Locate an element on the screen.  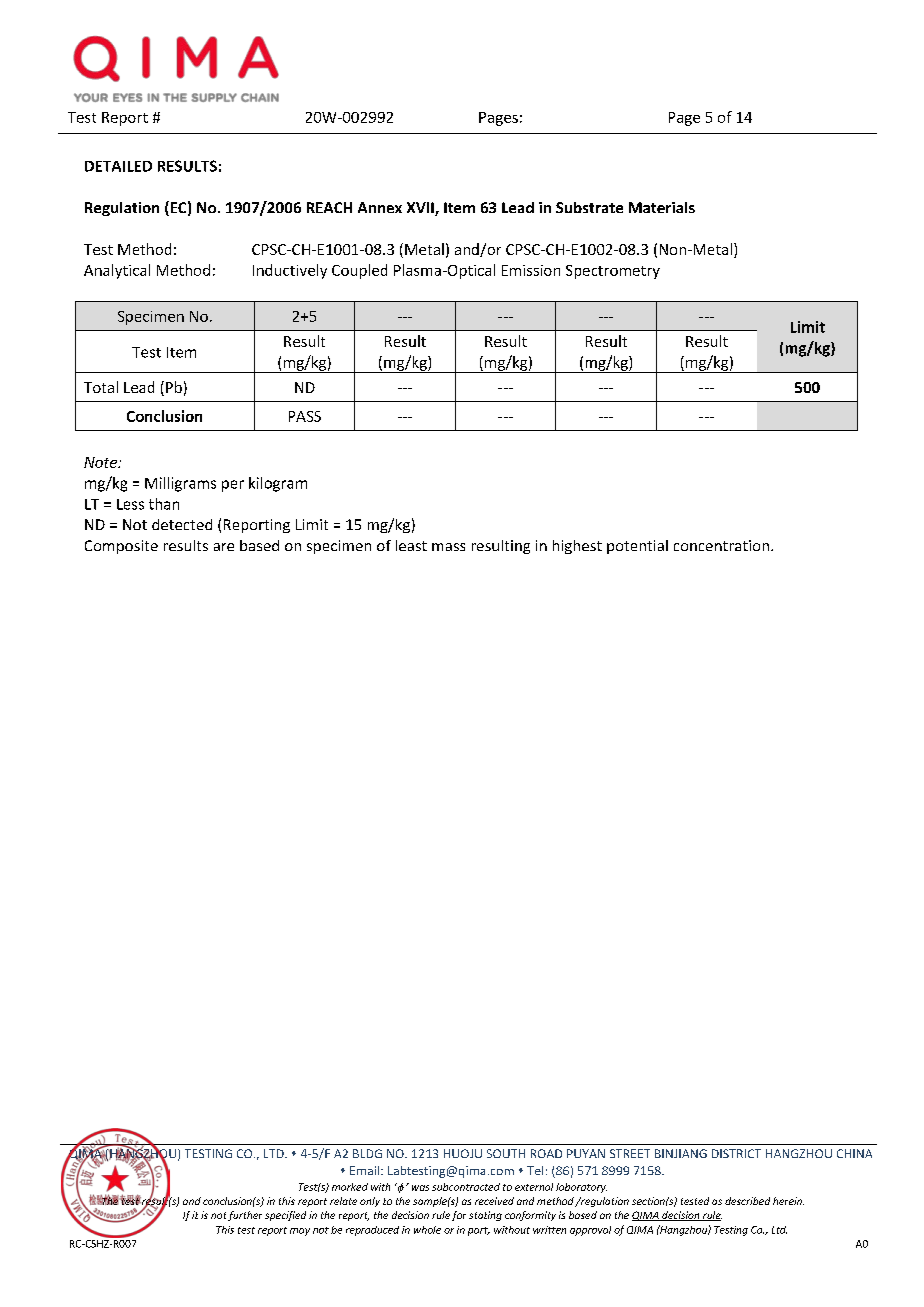
DETAILED is located at coordinates (118, 166).
